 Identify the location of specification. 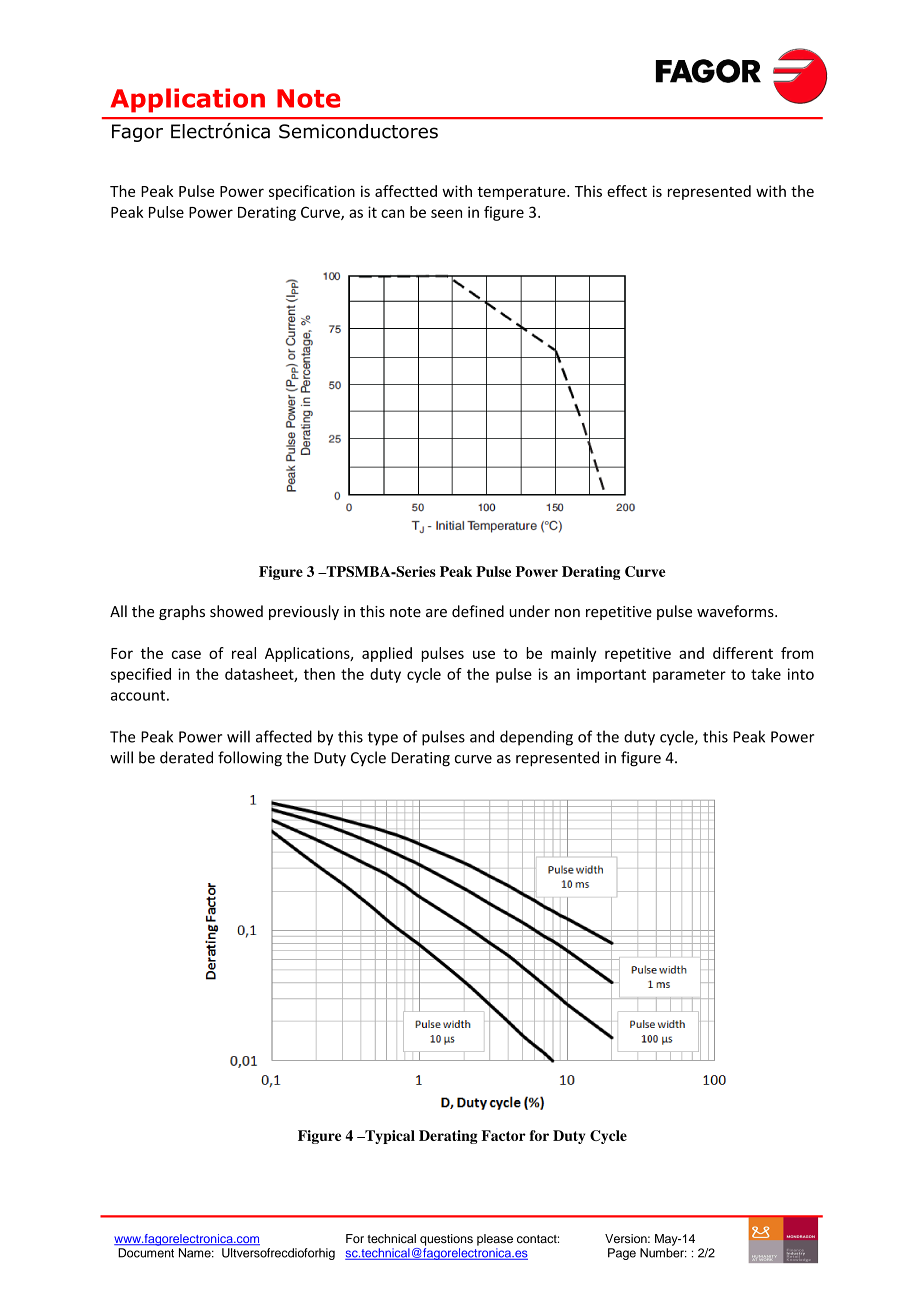
(312, 192).
